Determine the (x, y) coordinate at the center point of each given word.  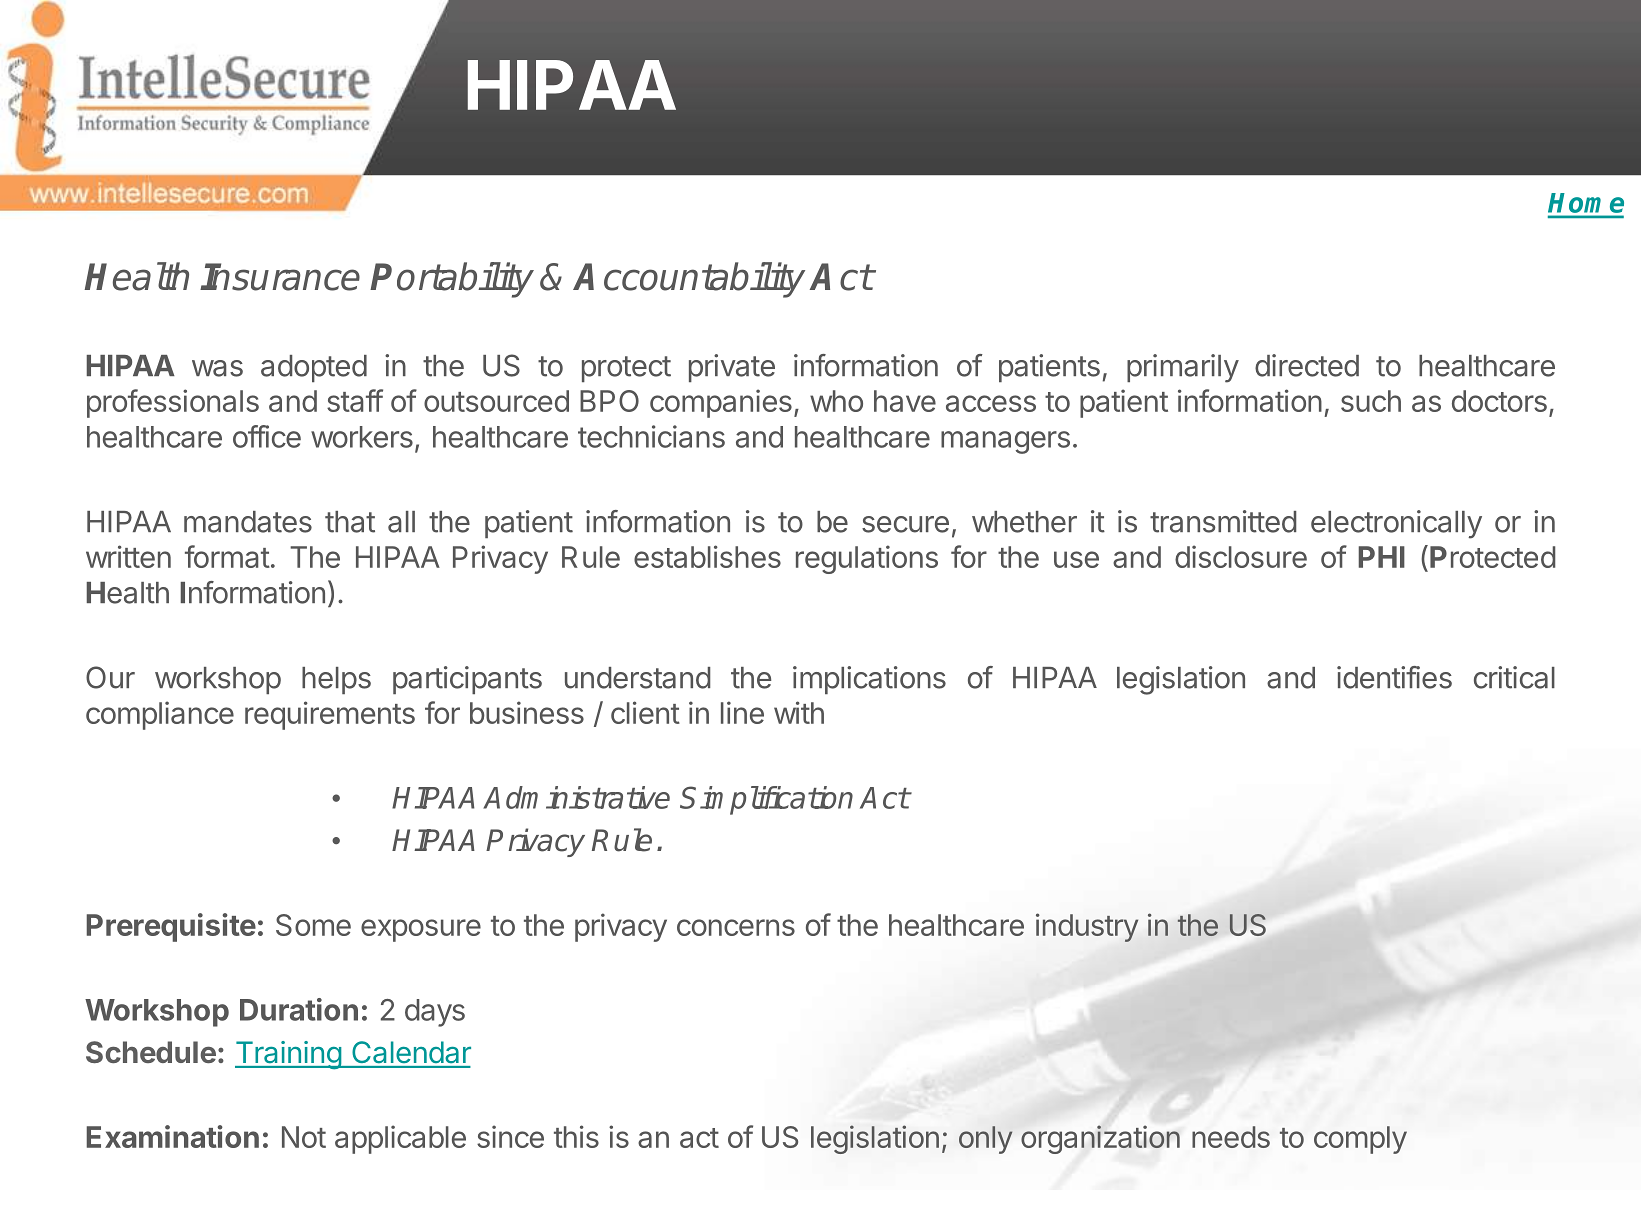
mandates (248, 522)
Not (304, 1137)
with (799, 712)
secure (905, 524)
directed (1307, 365)
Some (313, 925)
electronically (1396, 524)
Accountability (689, 280)
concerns (736, 927)
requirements (330, 715)
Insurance (280, 277)
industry (1087, 927)
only (985, 1140)
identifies (1394, 677)
